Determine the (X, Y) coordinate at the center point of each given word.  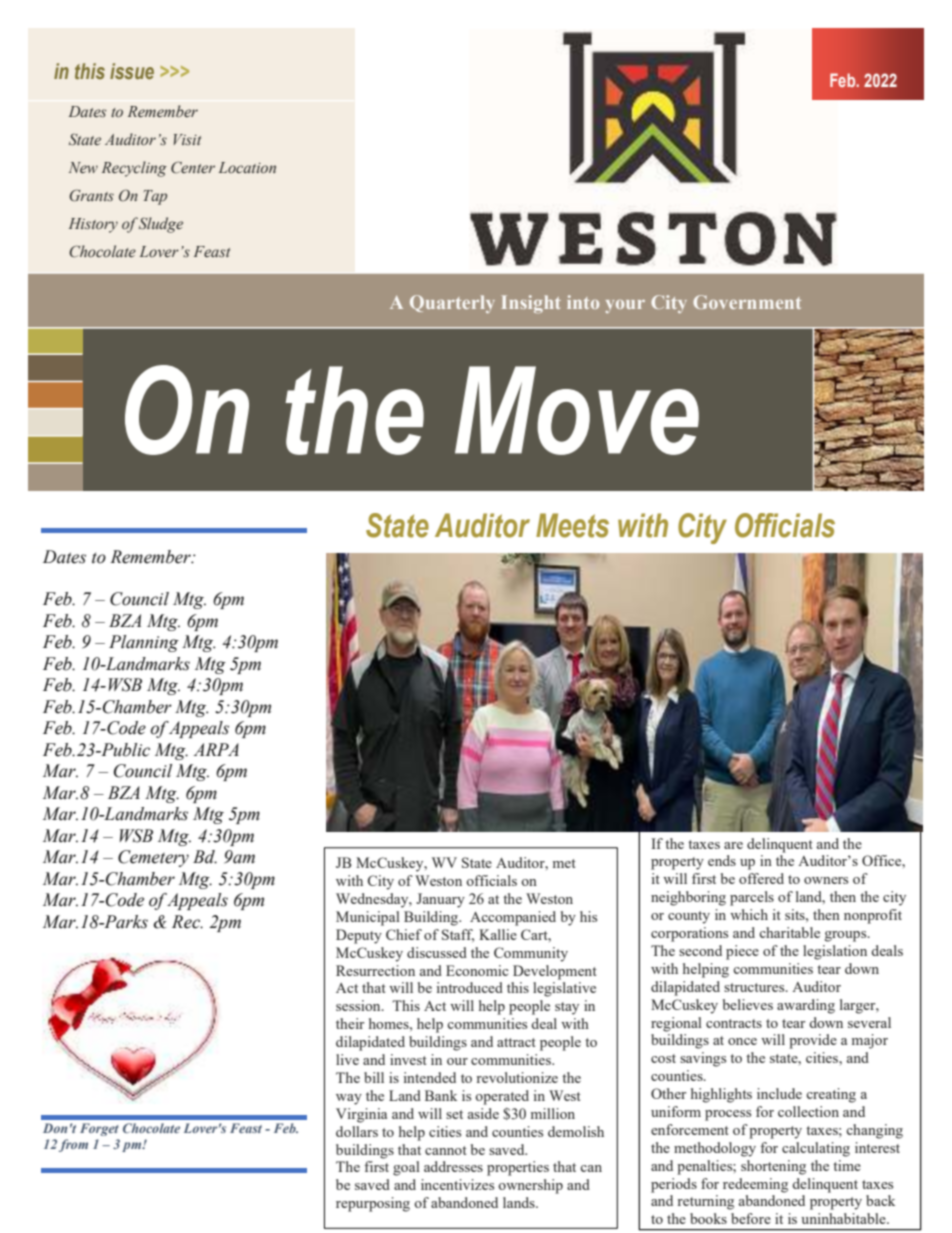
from (73, 1145)
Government (747, 302)
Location (247, 167)
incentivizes (457, 1184)
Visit (187, 139)
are (733, 845)
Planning (144, 643)
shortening (773, 1167)
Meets (572, 525)
